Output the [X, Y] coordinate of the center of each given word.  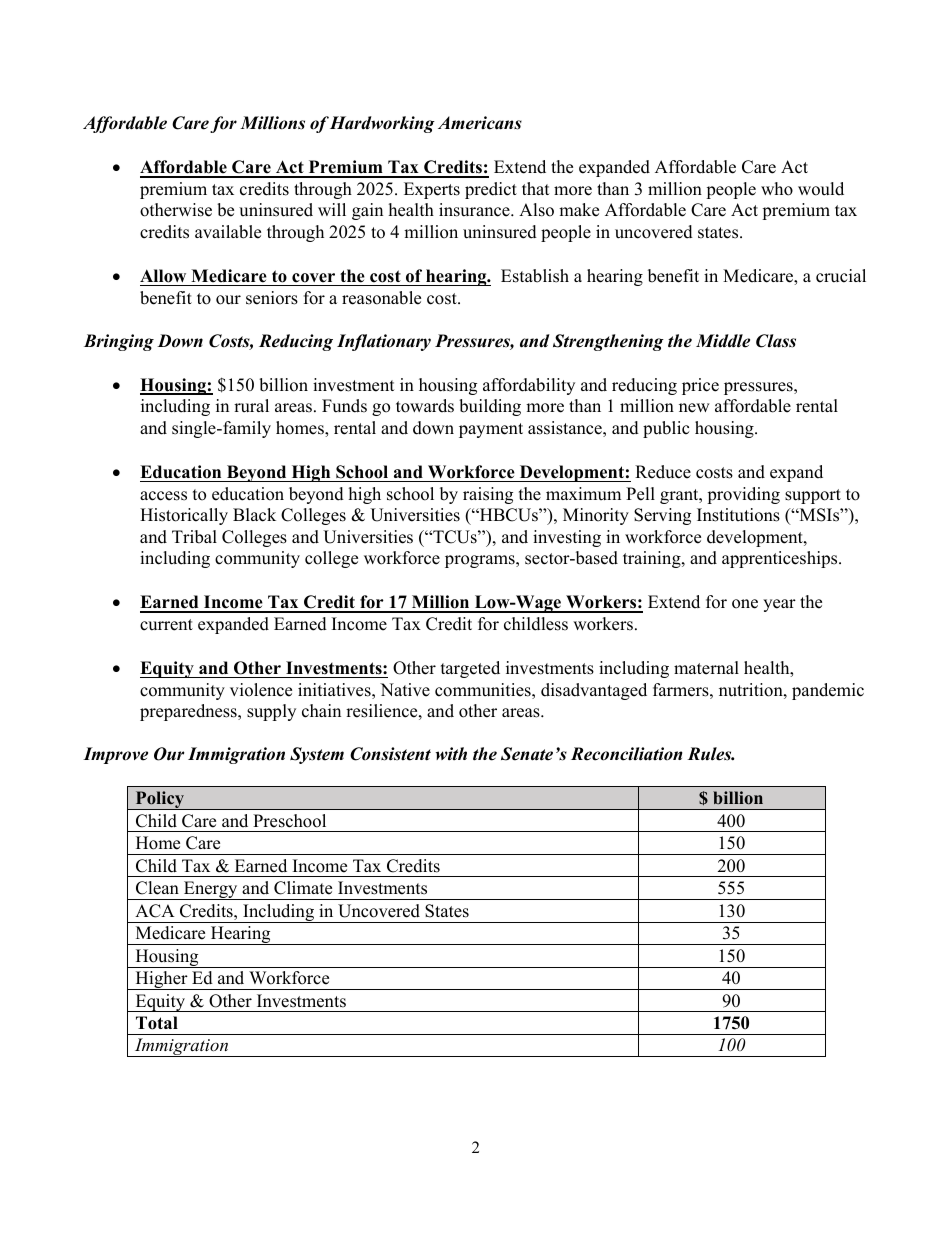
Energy [211, 890]
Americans [480, 123]
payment [491, 430]
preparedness [189, 712]
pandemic [828, 691]
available [228, 232]
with [451, 754]
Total [157, 1023]
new [694, 408]
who [777, 189]
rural [251, 406]
